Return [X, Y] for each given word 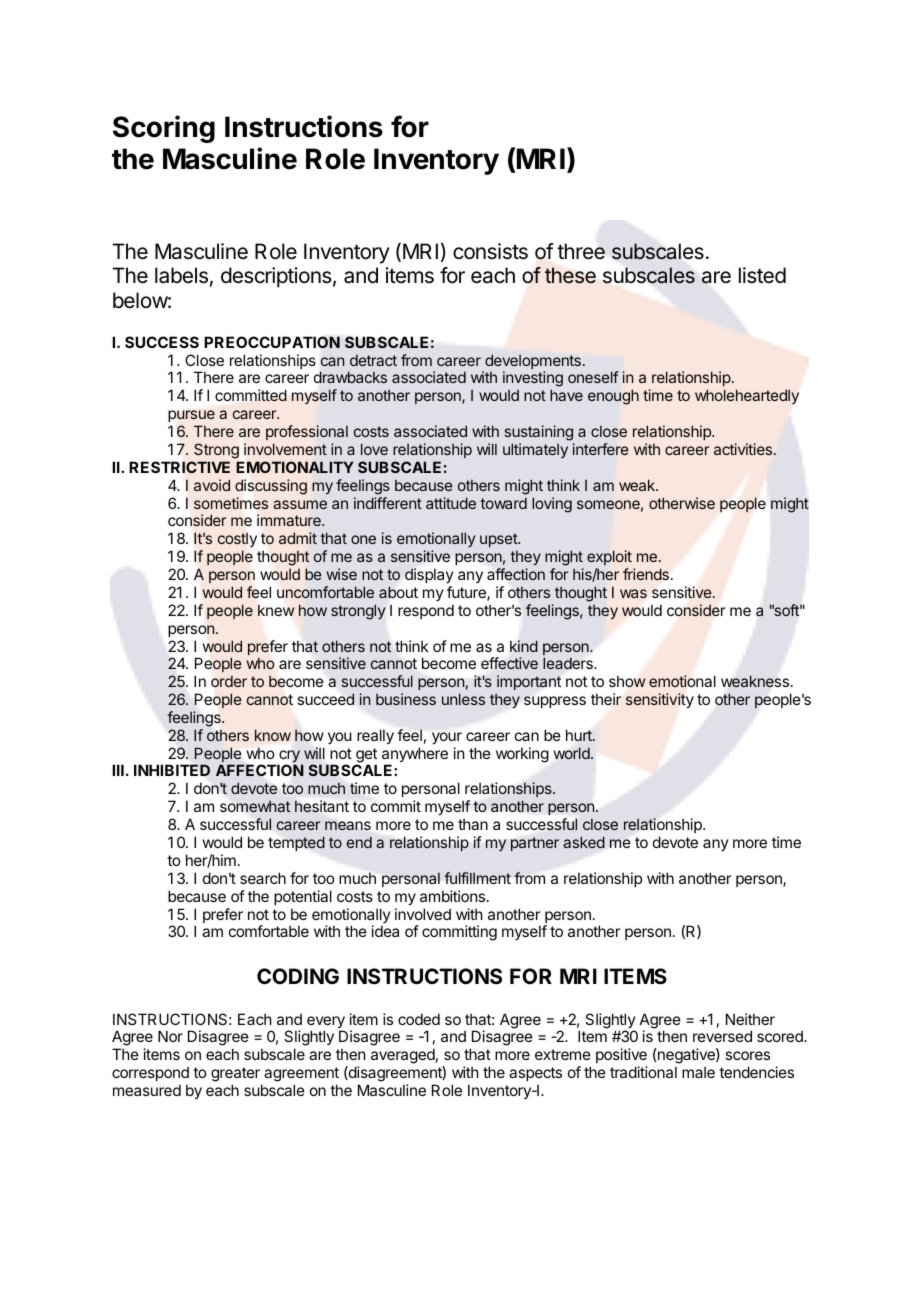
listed [762, 275]
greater [235, 1074]
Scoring [164, 129]
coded [419, 1019]
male [698, 1072]
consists [490, 251]
